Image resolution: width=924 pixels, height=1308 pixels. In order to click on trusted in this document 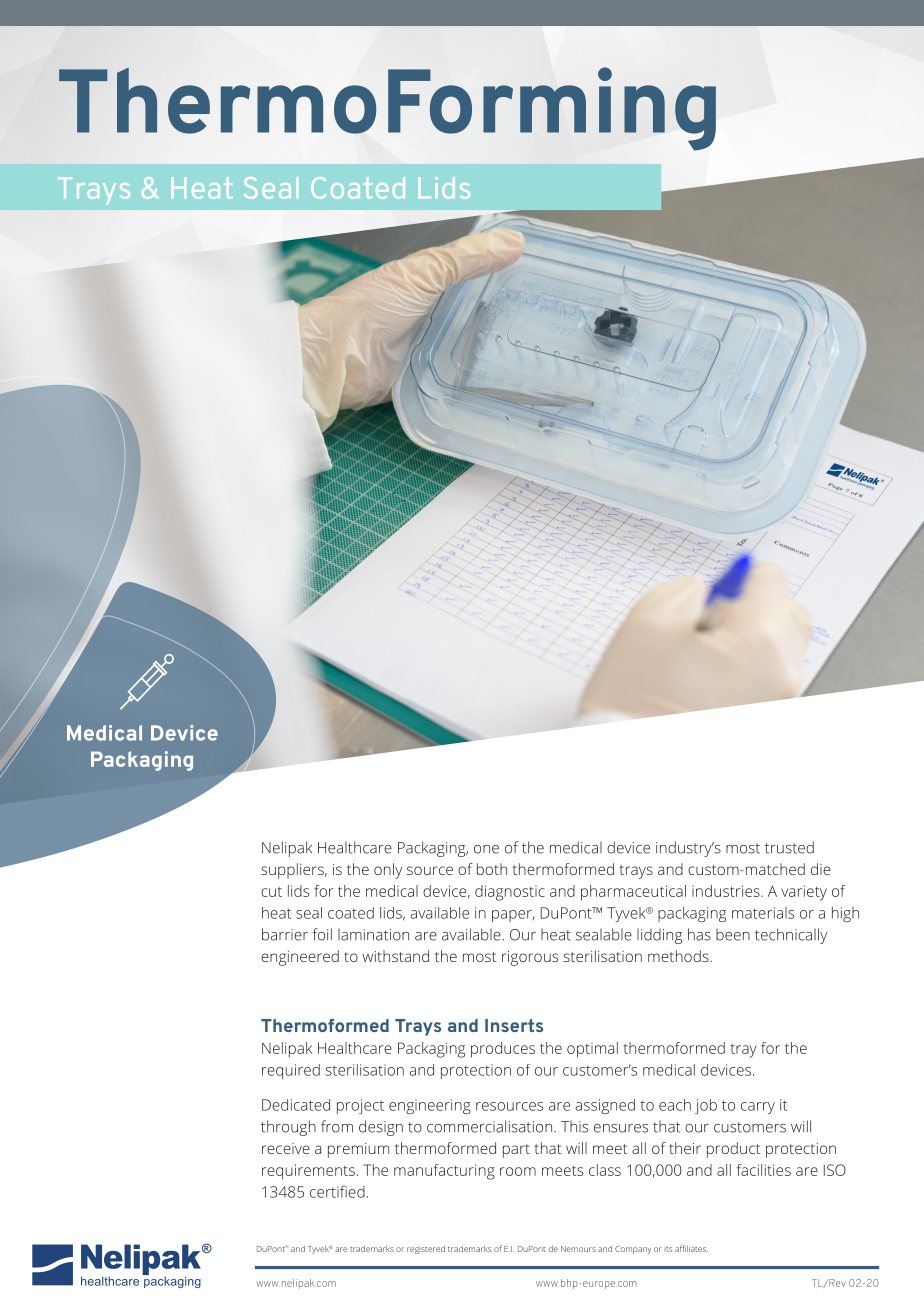, I will do `click(789, 847)`.
